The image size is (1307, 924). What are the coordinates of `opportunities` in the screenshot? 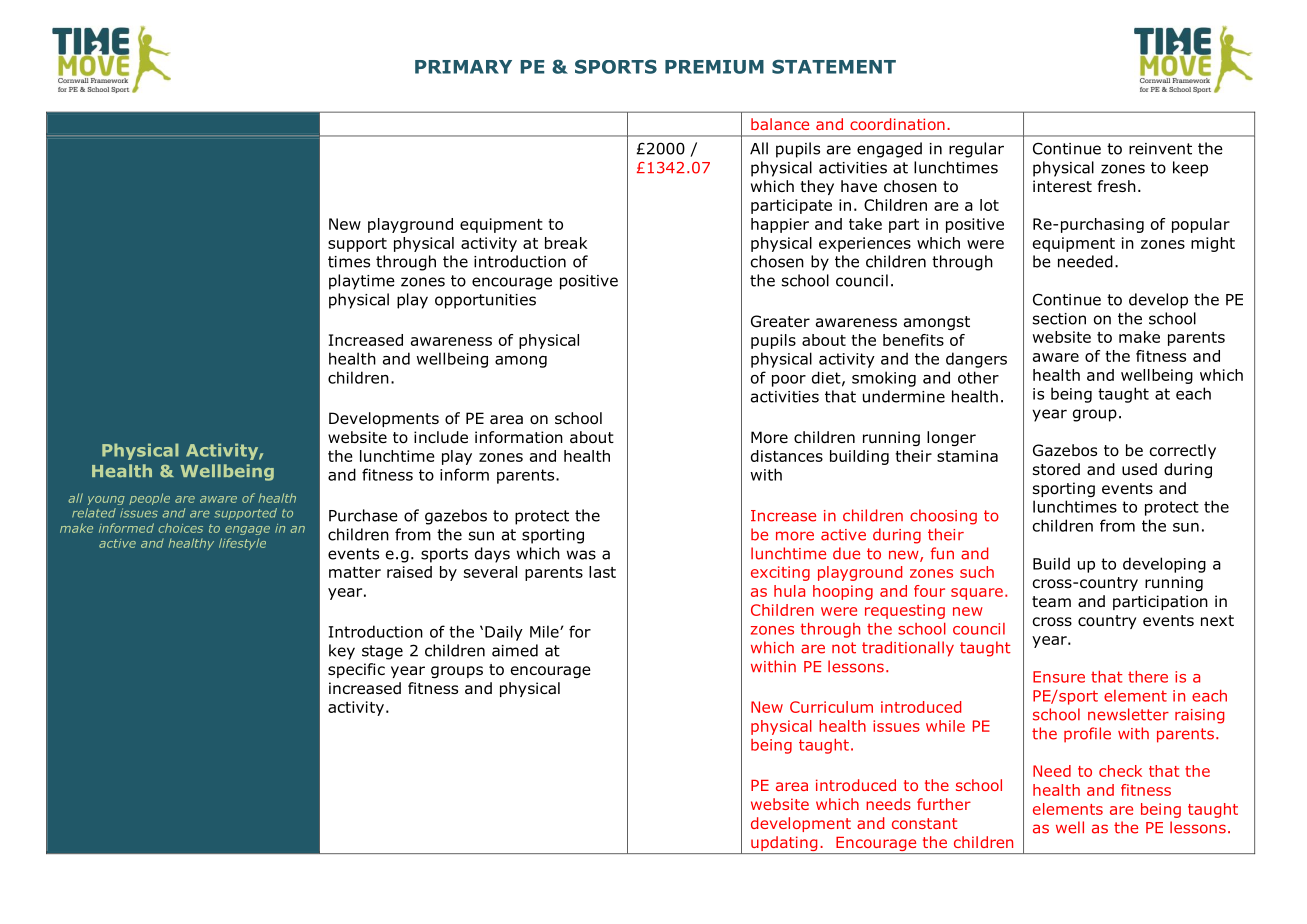 It's located at (485, 301).
